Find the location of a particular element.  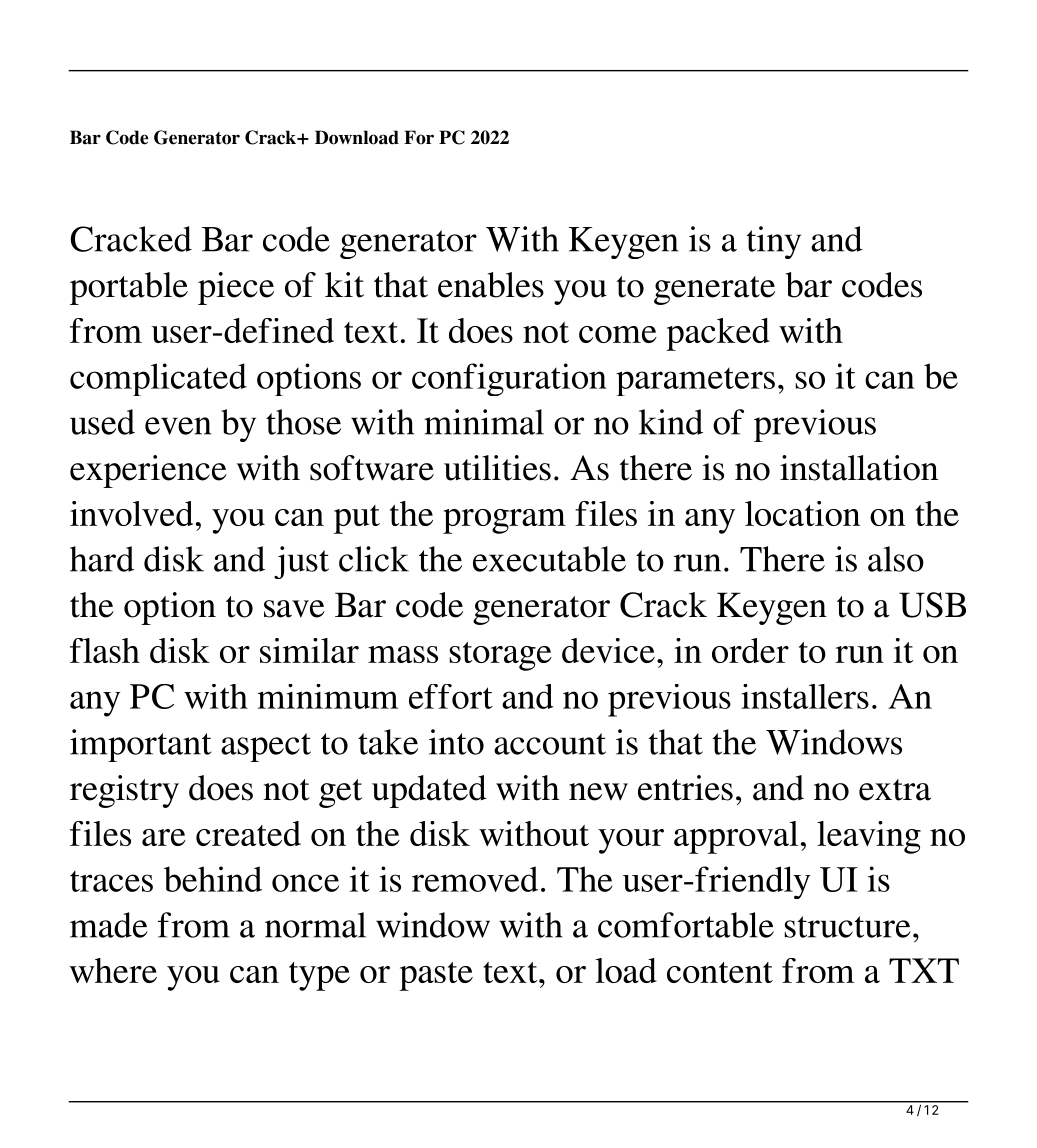

tiny is located at coordinates (773, 242).
